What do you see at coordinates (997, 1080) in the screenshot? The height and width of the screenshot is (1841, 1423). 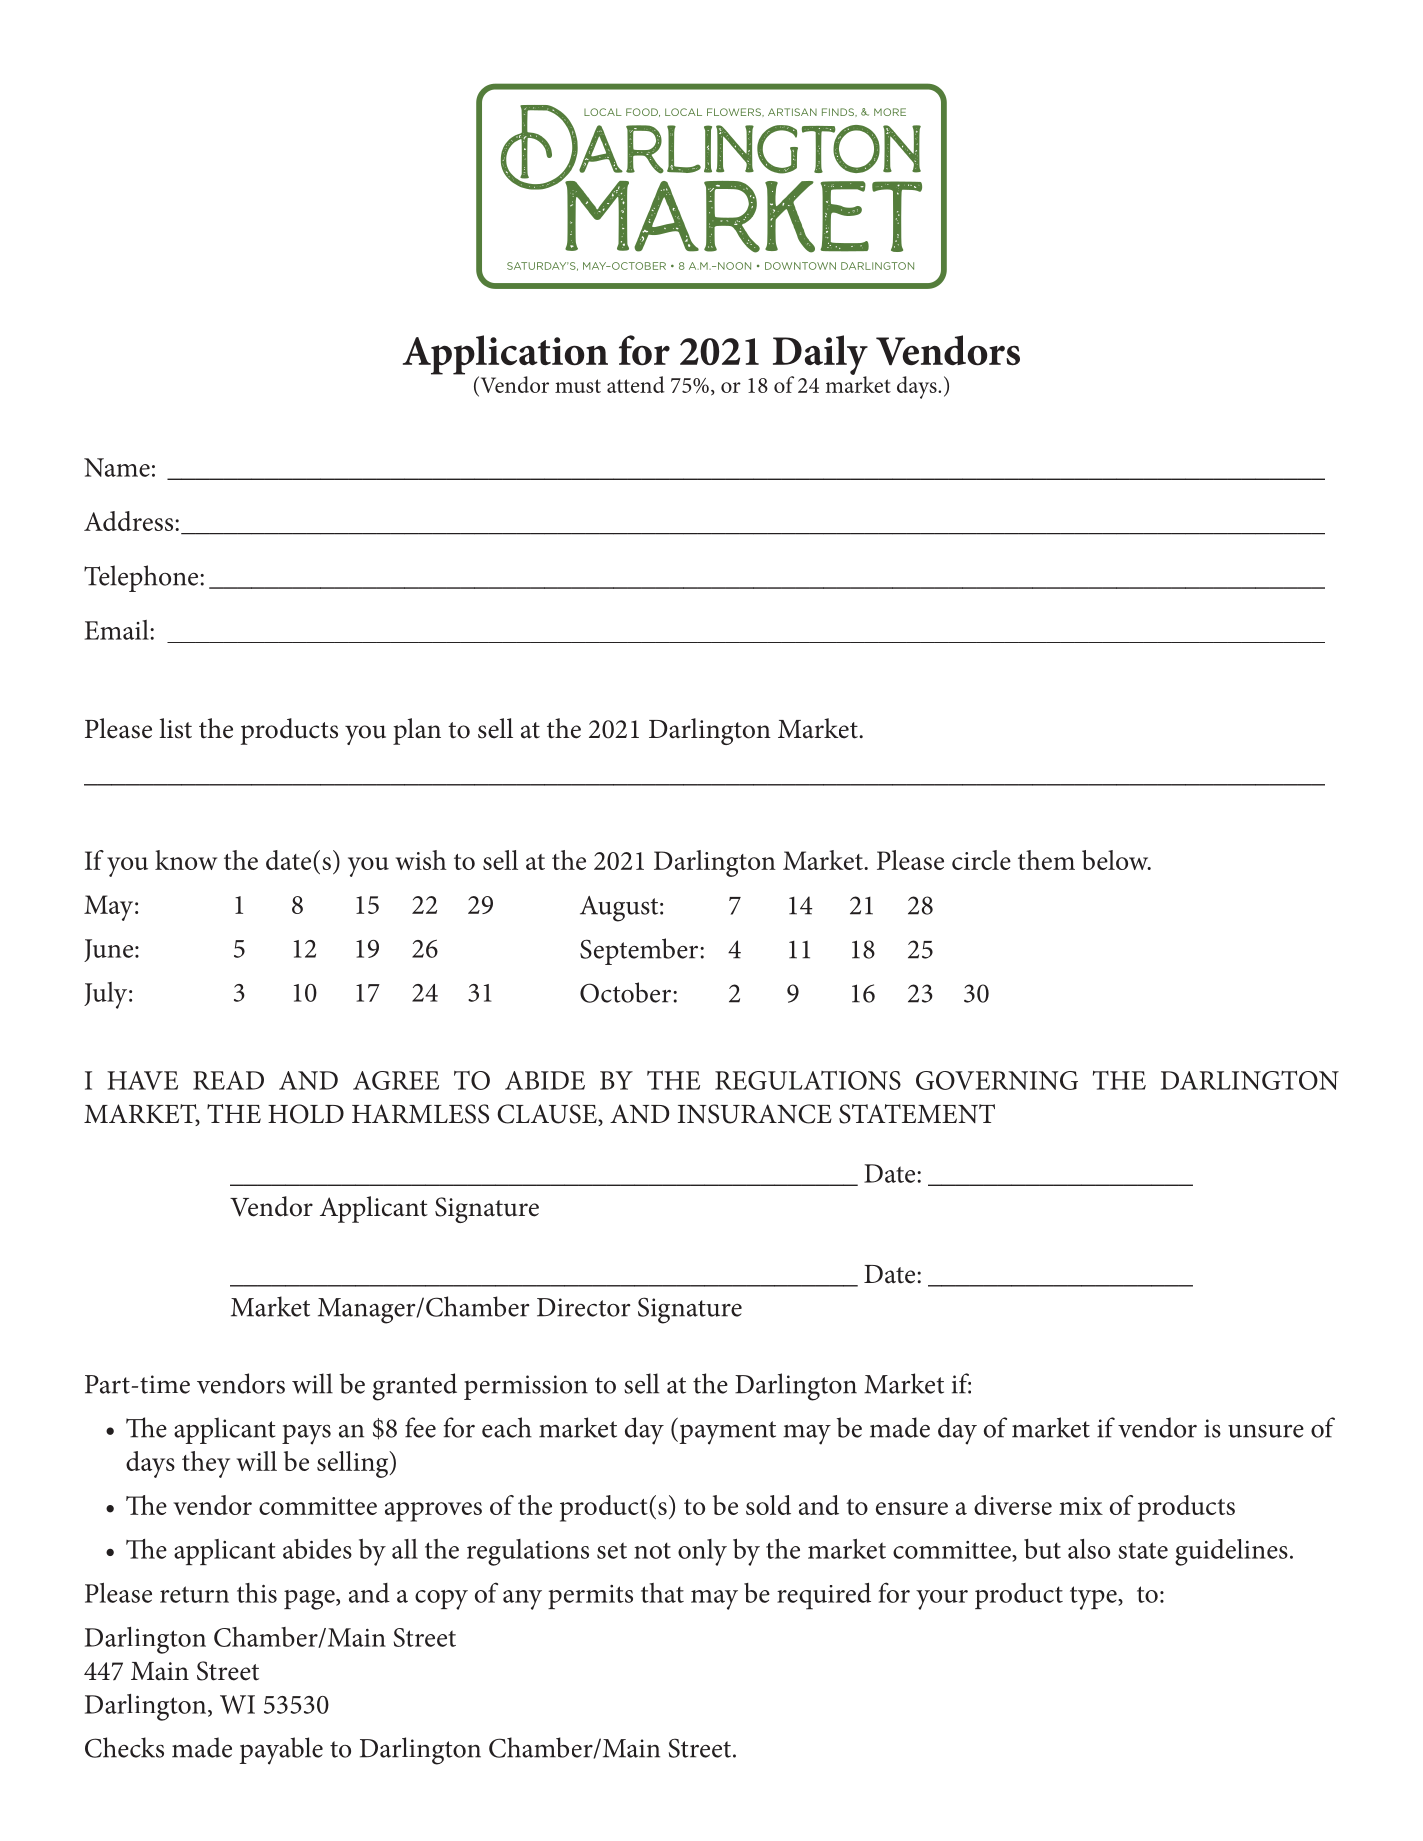 I see `GOVERNING` at bounding box center [997, 1080].
